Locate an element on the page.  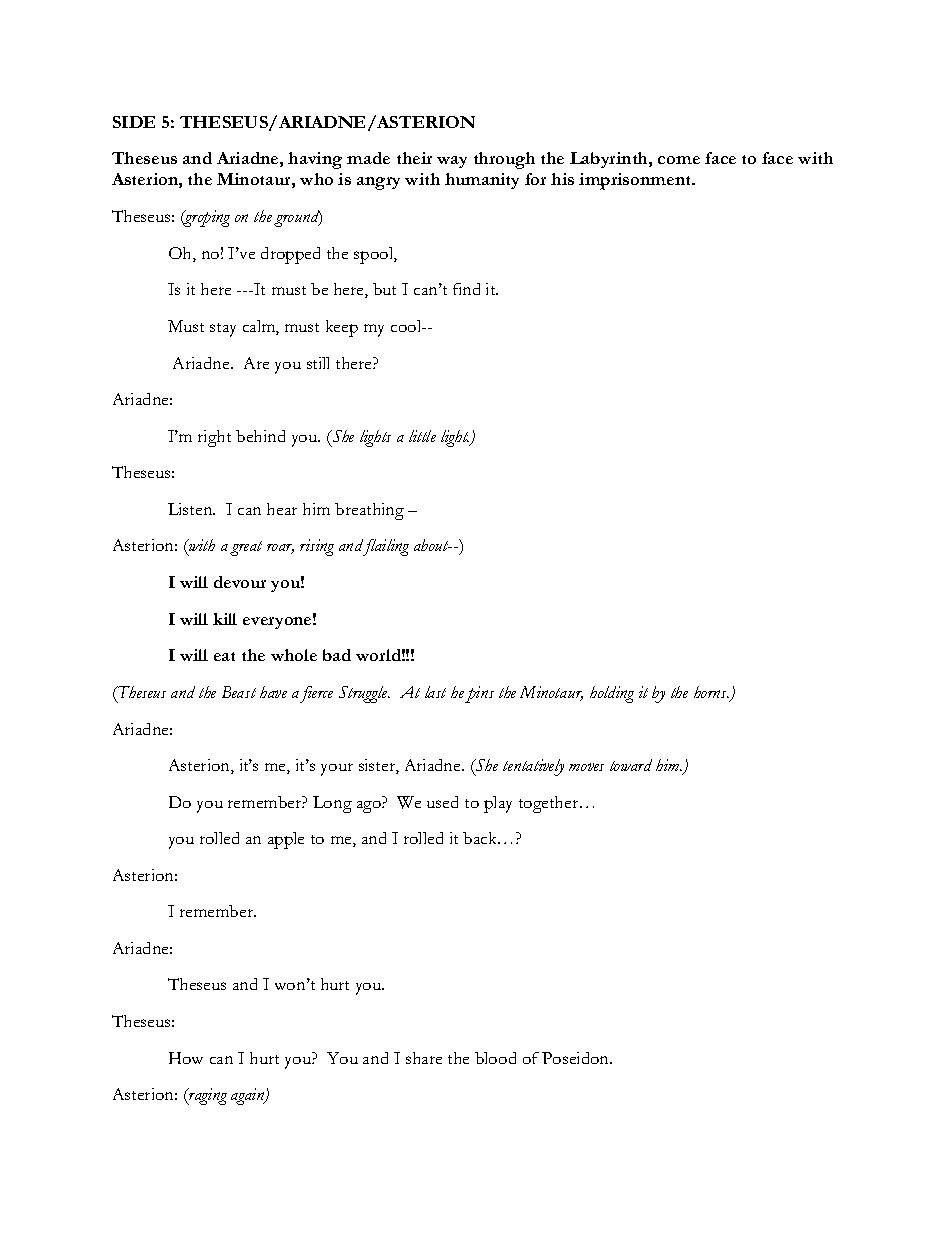
Poseidon is located at coordinates (577, 1058).
